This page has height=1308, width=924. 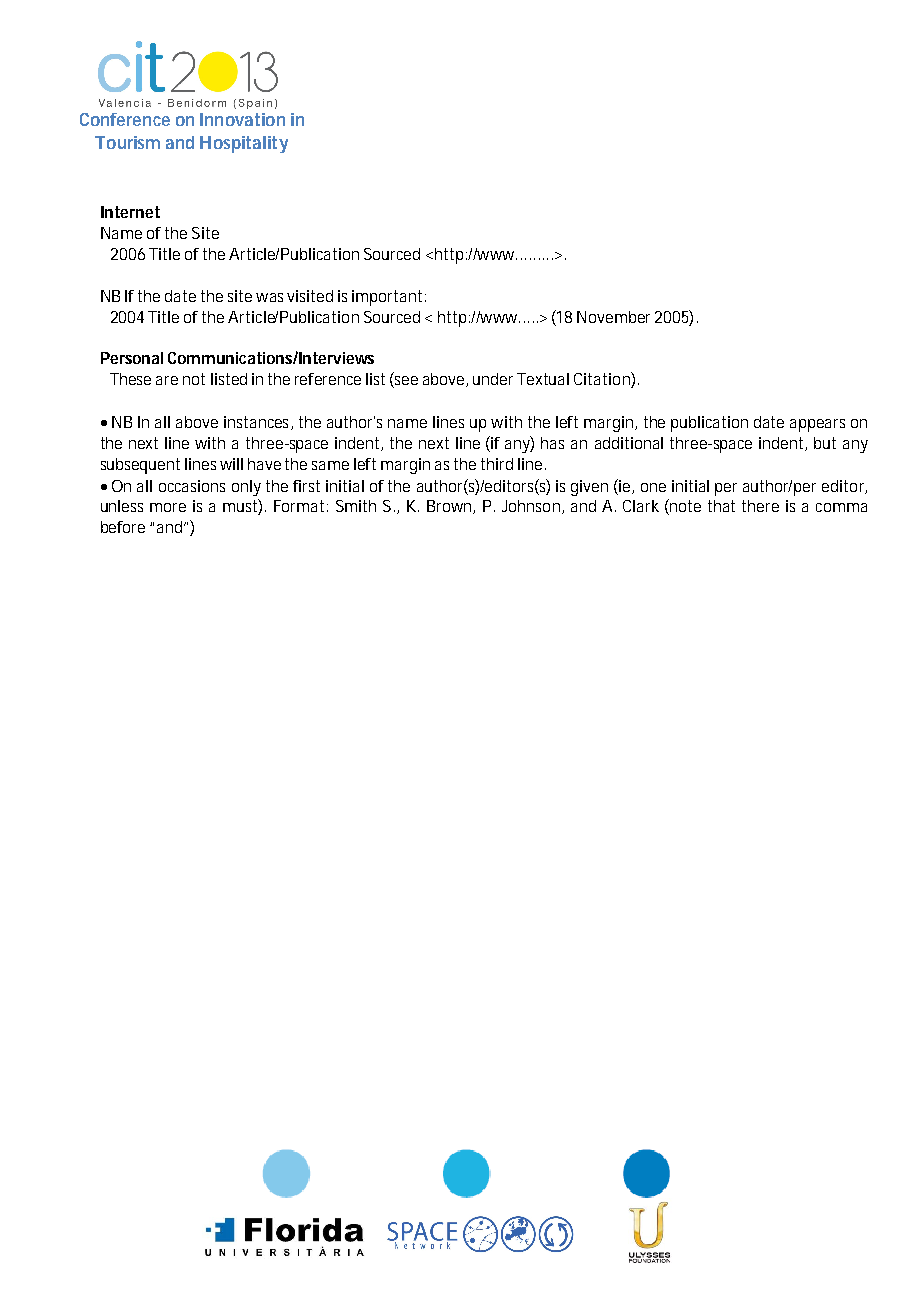 I want to click on are, so click(x=167, y=380).
